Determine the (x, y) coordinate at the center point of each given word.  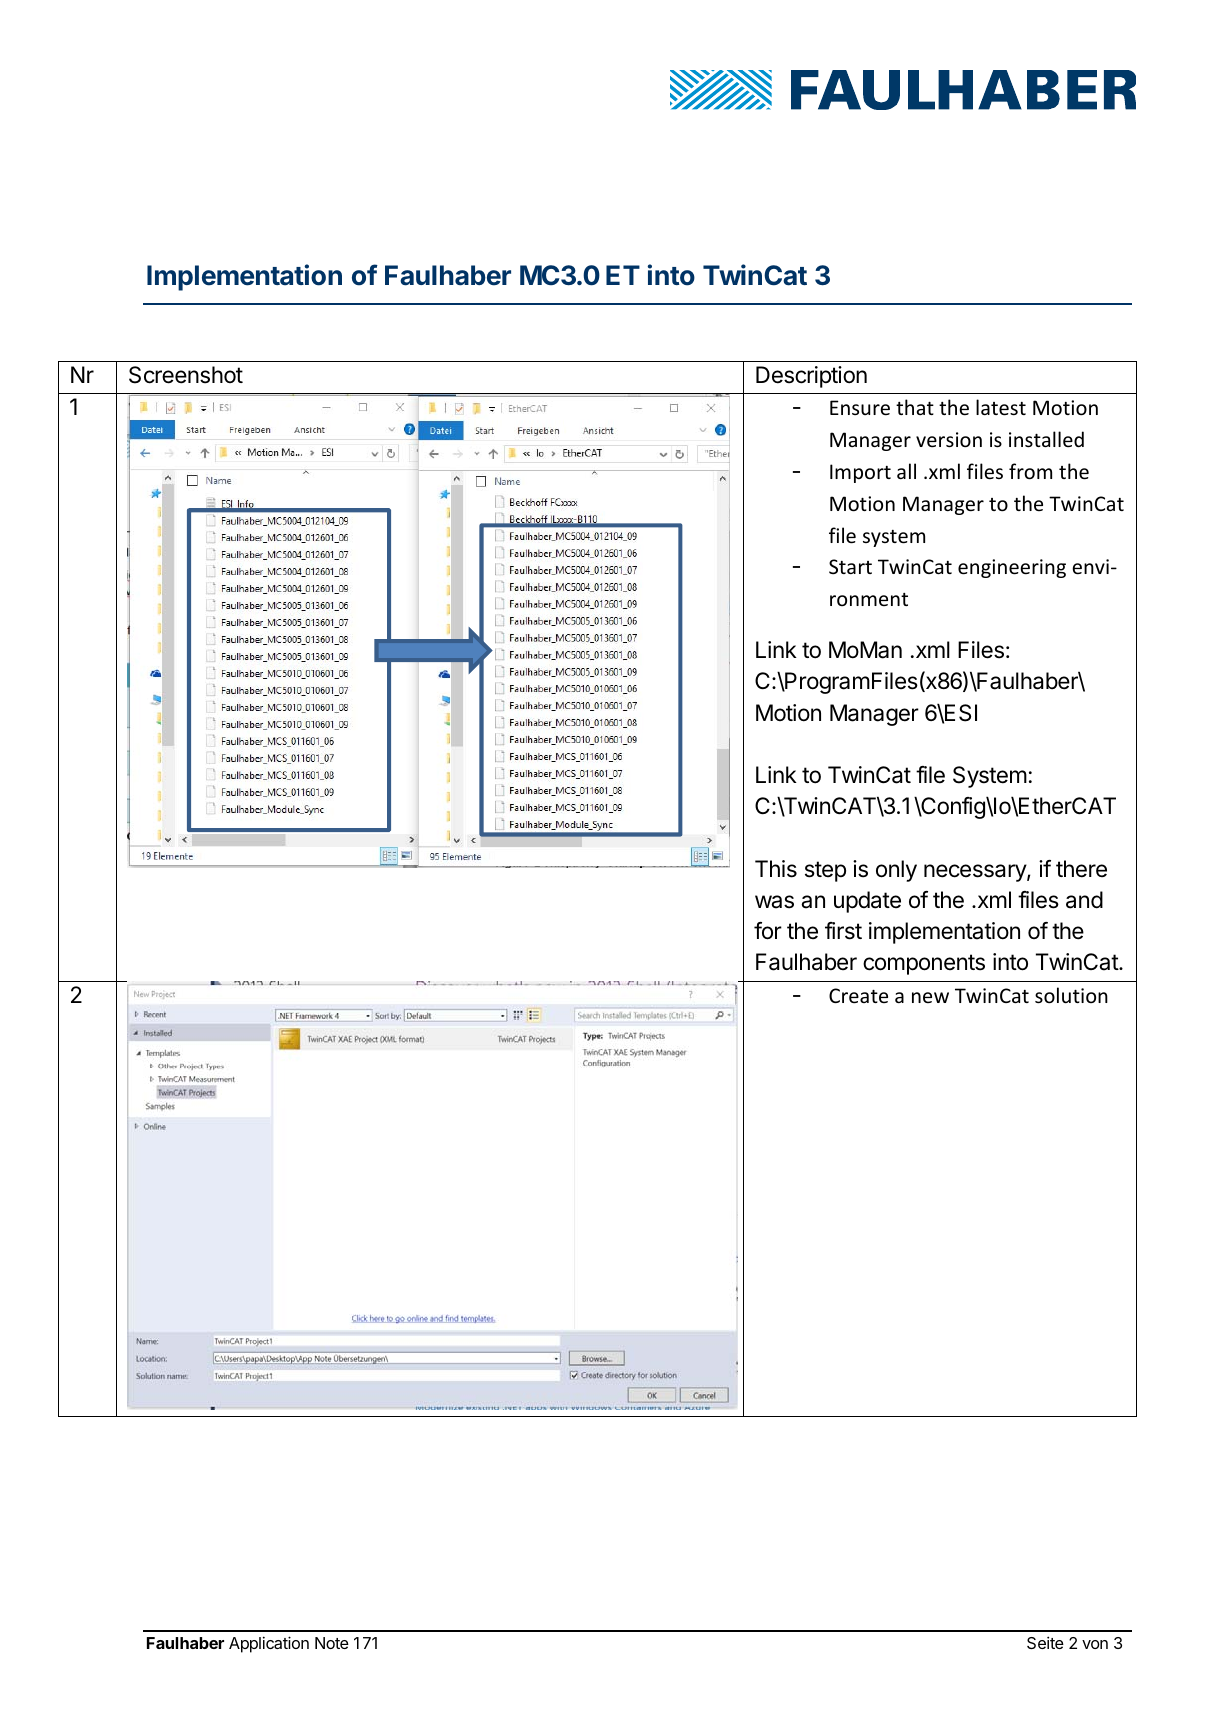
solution (1071, 995)
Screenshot (186, 375)
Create (858, 996)
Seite (1045, 1642)
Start (850, 567)
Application (269, 1644)
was (774, 902)
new (930, 997)
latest (1001, 407)
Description (811, 377)
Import (860, 473)
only (896, 871)
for (768, 931)
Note (332, 1643)
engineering (1012, 568)
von (1095, 1644)
